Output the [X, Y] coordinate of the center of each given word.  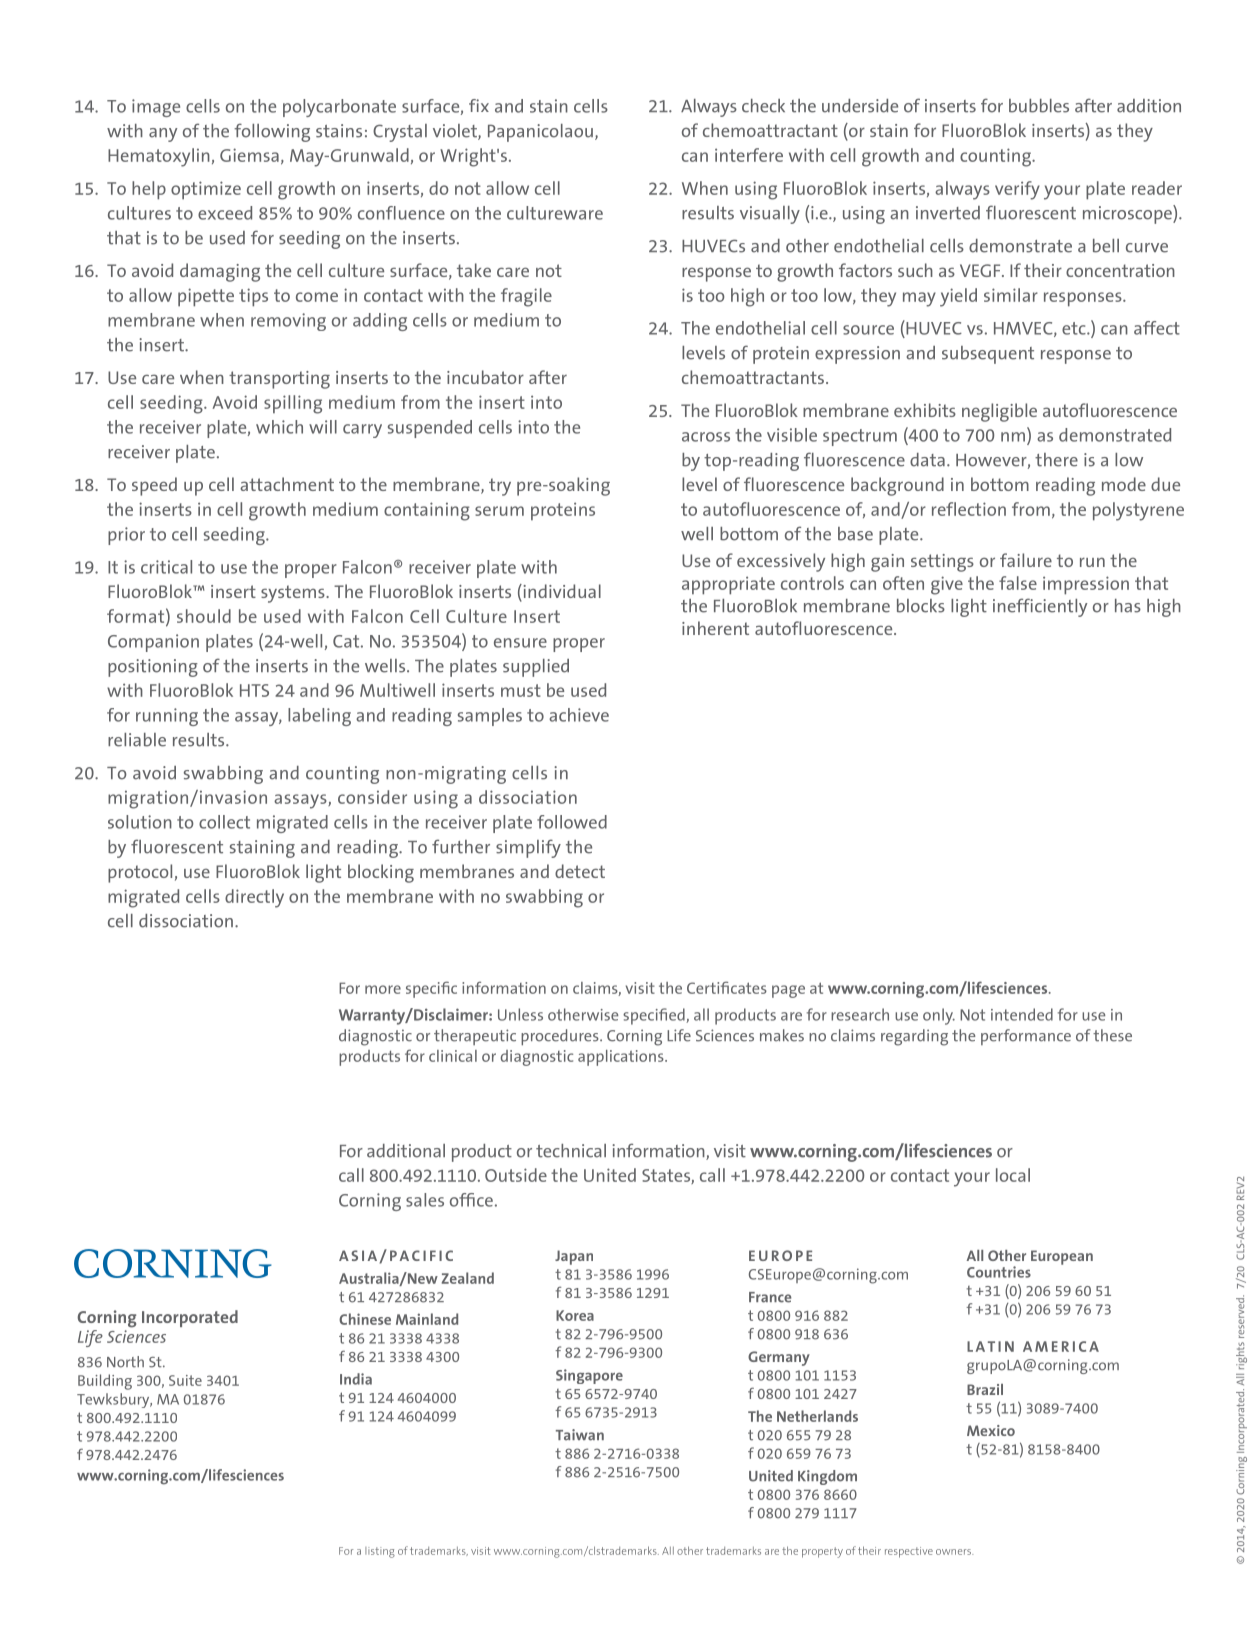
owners [954, 1552]
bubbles [1039, 106]
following [272, 132]
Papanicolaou [540, 133]
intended [1022, 1014]
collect [224, 822]
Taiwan [580, 1435]
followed [572, 822]
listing [380, 1552]
